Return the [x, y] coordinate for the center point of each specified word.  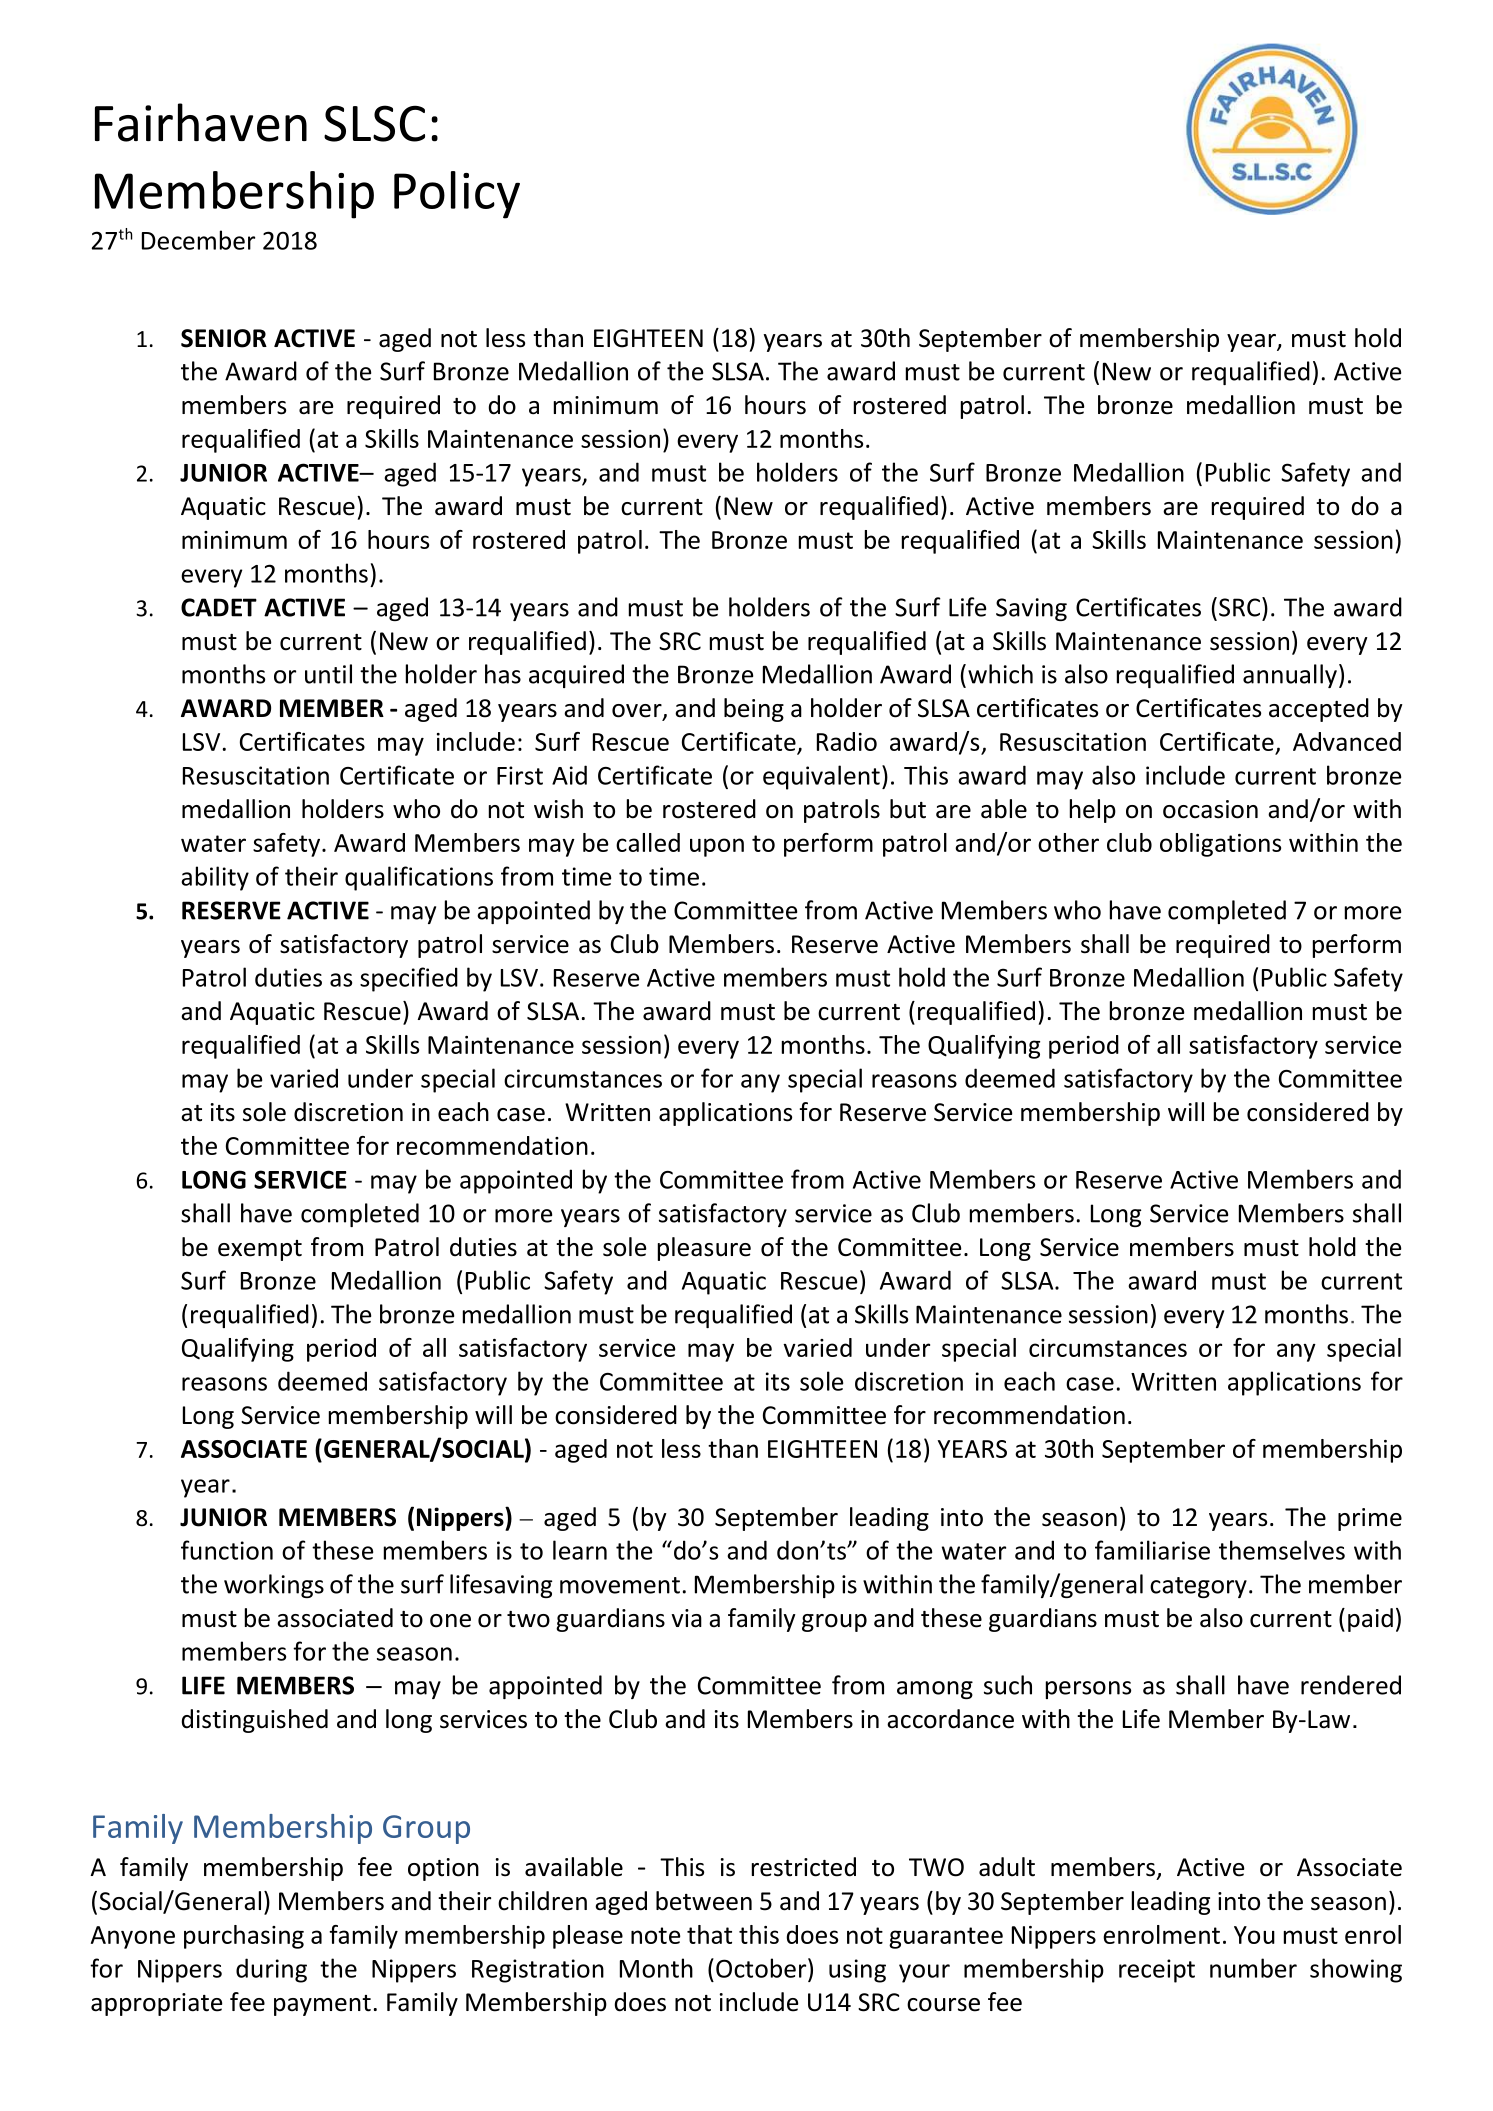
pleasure [704, 1249]
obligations [1220, 845]
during [271, 1970]
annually [1290, 676]
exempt [260, 1250]
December [198, 240]
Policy [457, 195]
